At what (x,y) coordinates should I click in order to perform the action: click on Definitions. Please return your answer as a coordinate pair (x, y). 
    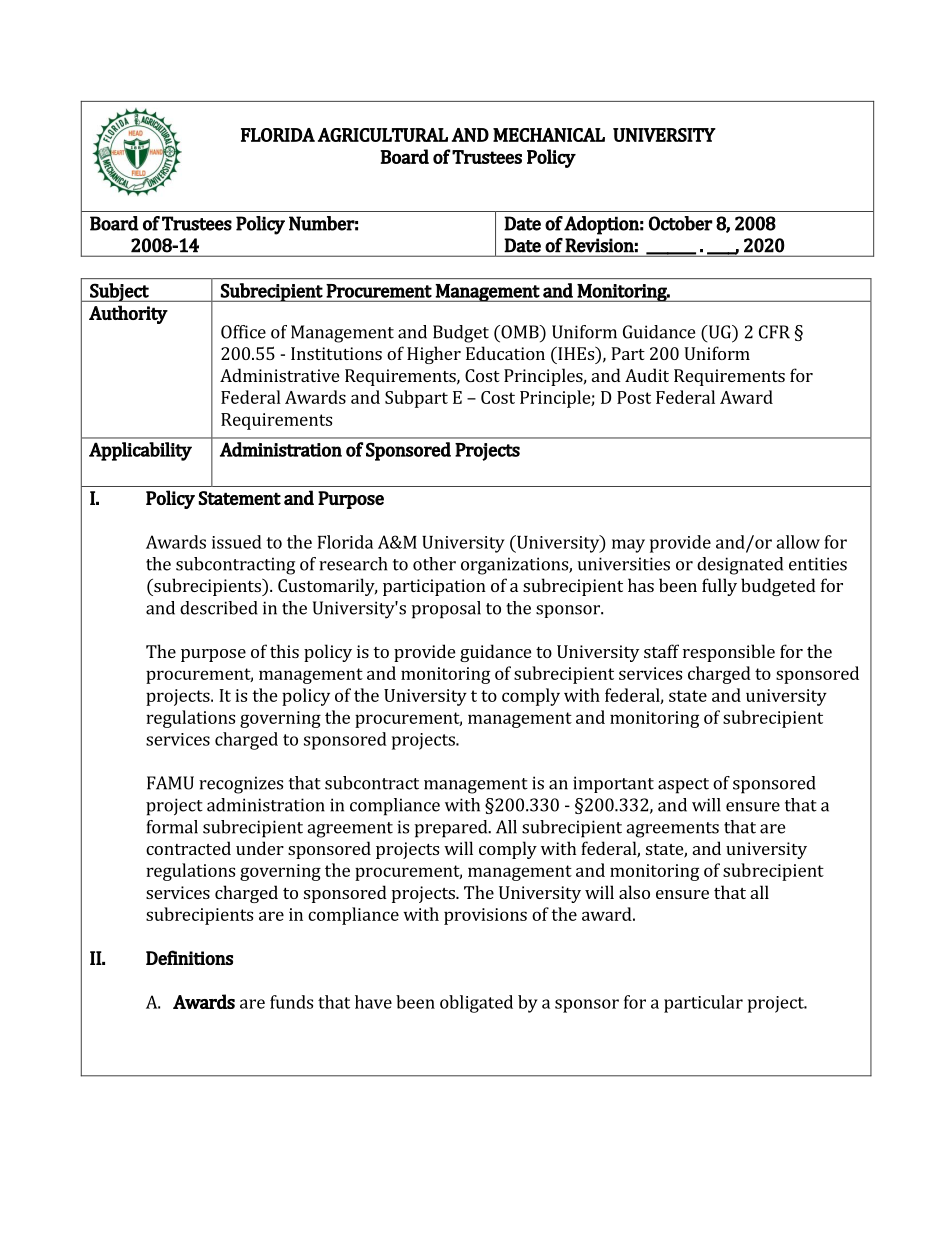
    Looking at the image, I should click on (189, 957).
